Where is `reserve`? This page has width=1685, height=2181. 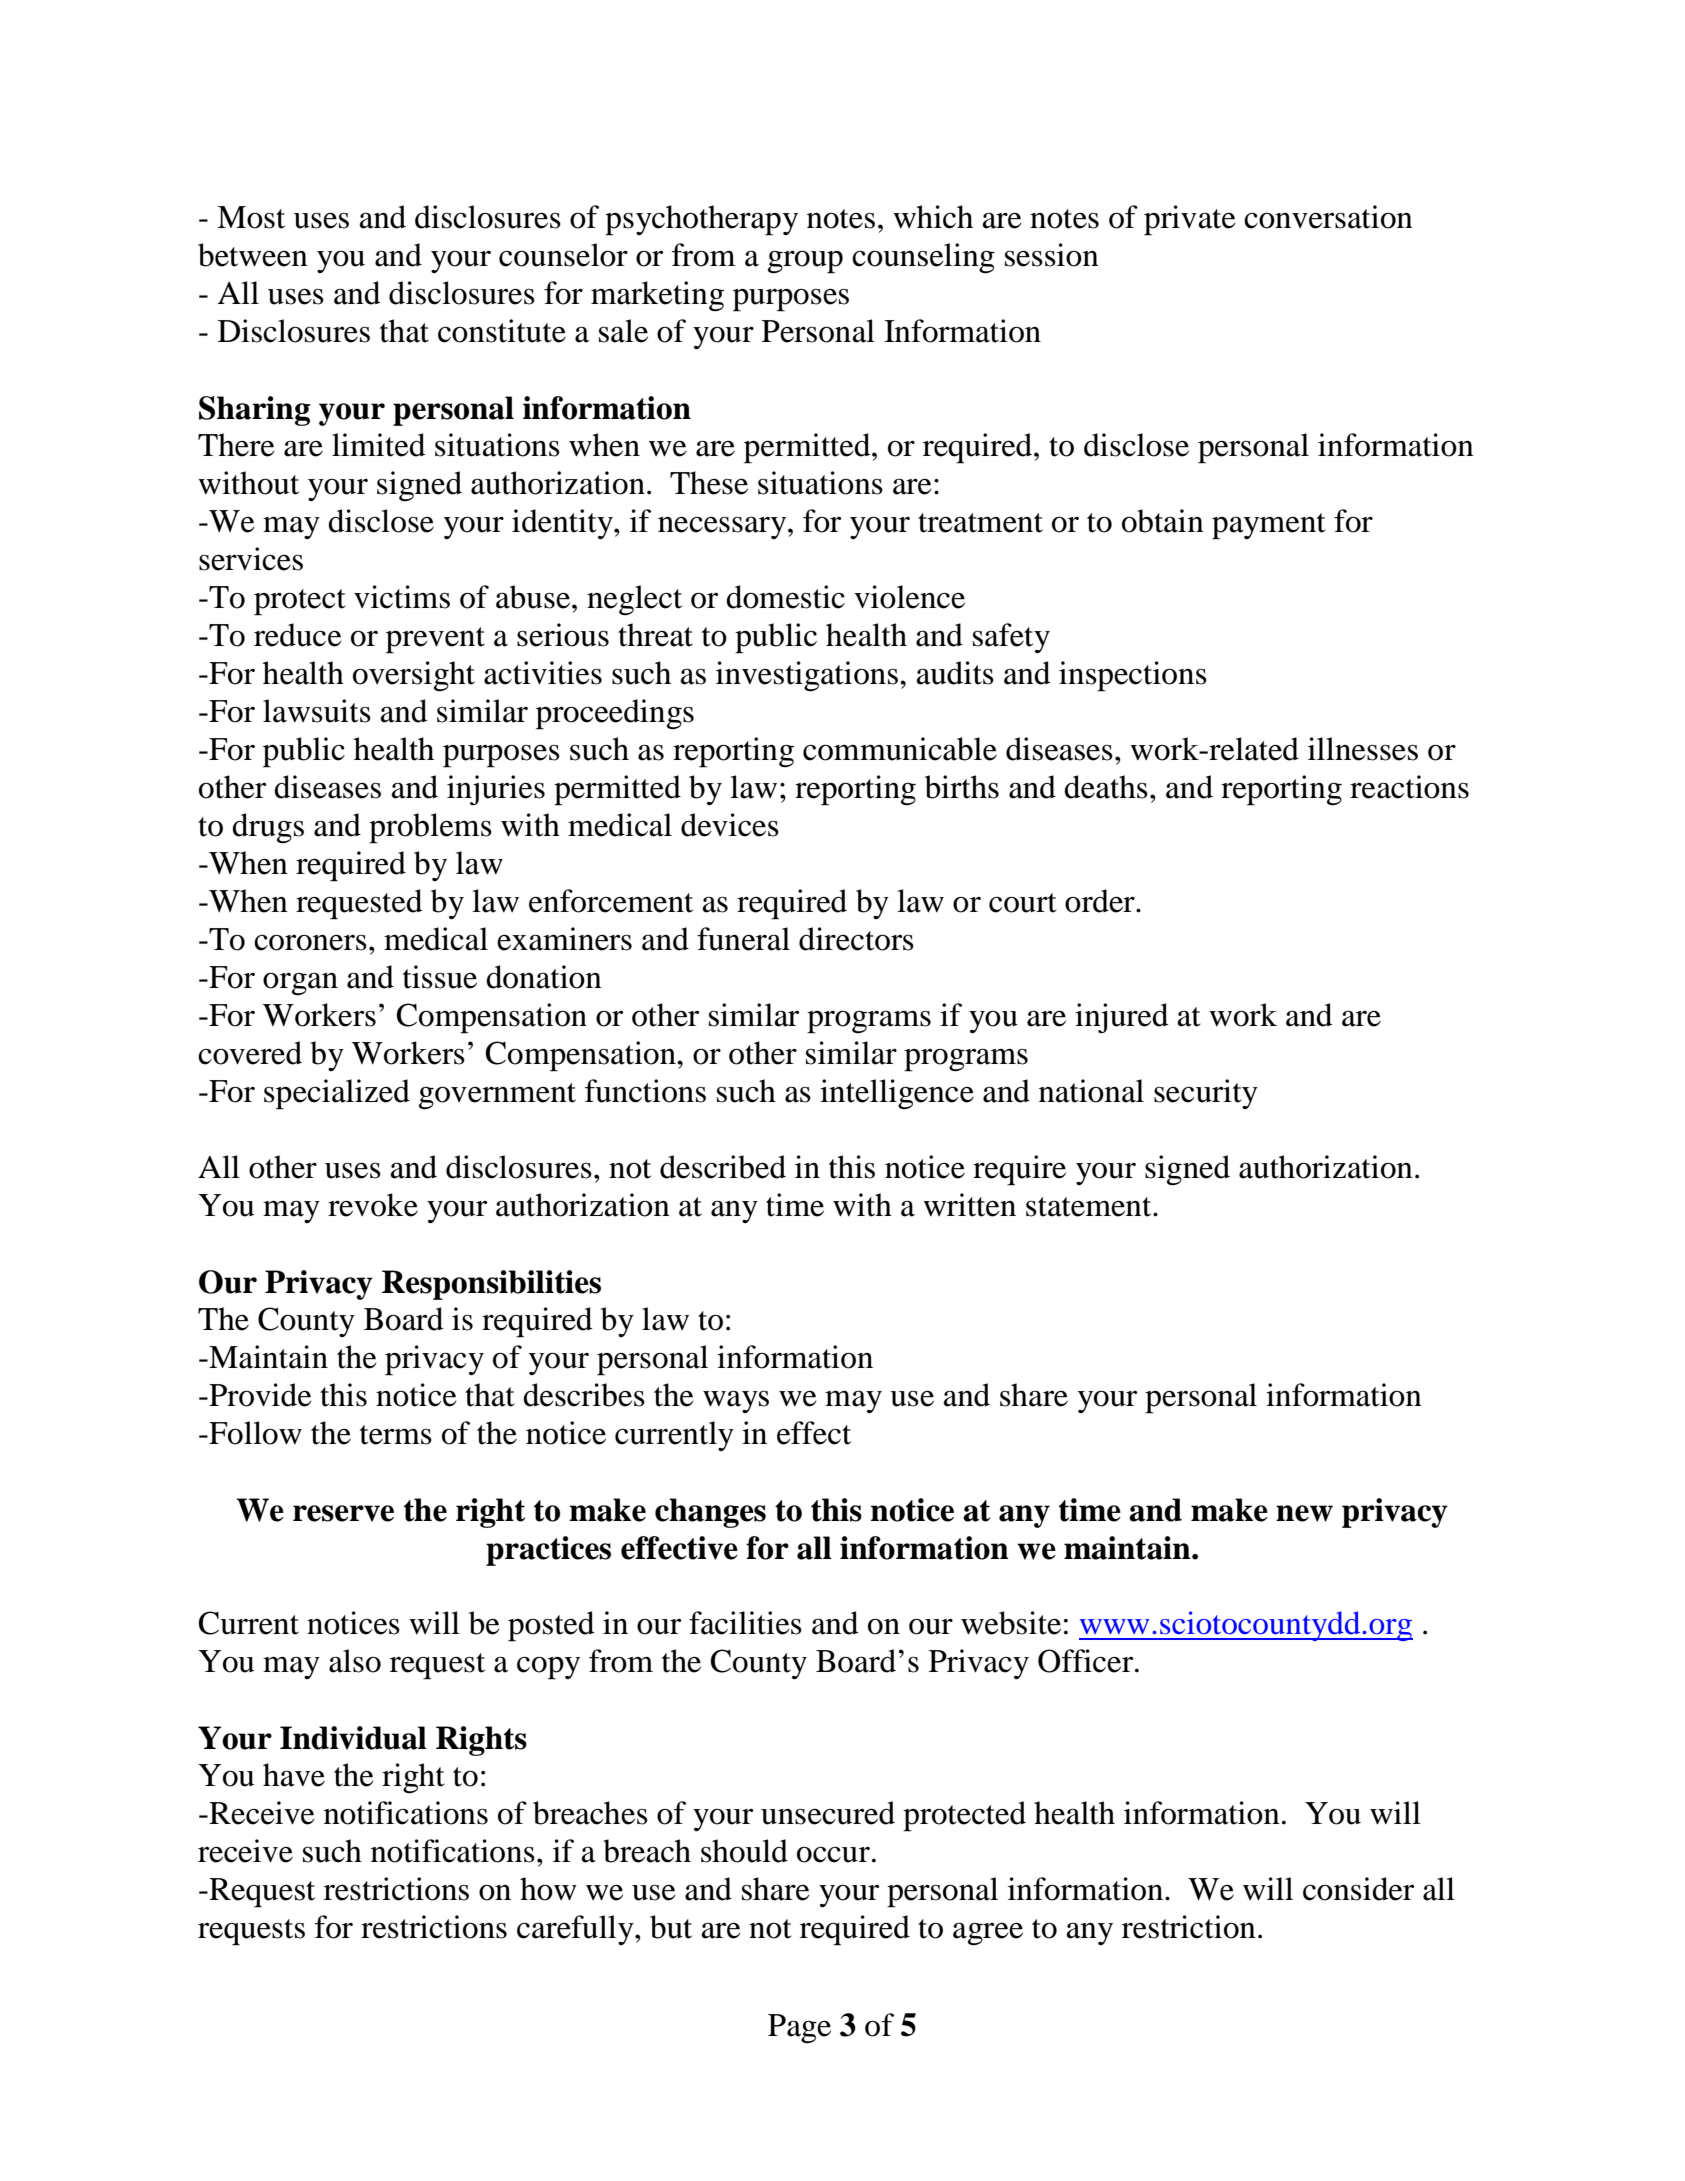 reserve is located at coordinates (343, 1513).
